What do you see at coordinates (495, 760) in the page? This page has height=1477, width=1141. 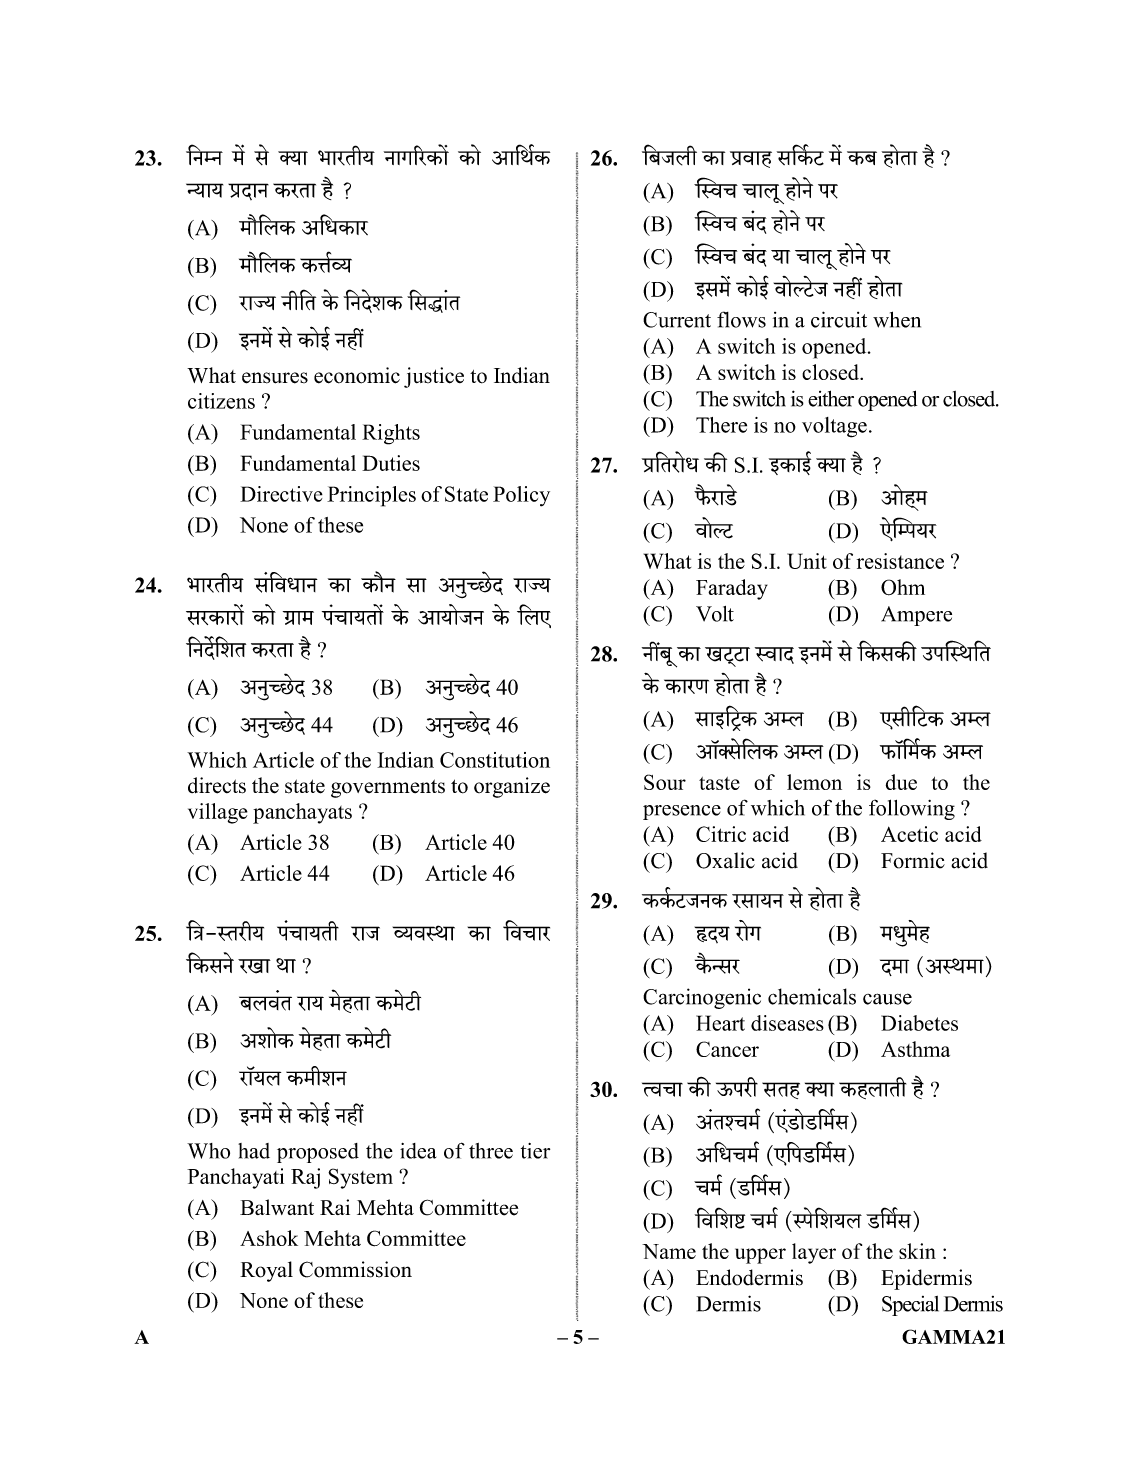 I see `Constitution` at bounding box center [495, 760].
